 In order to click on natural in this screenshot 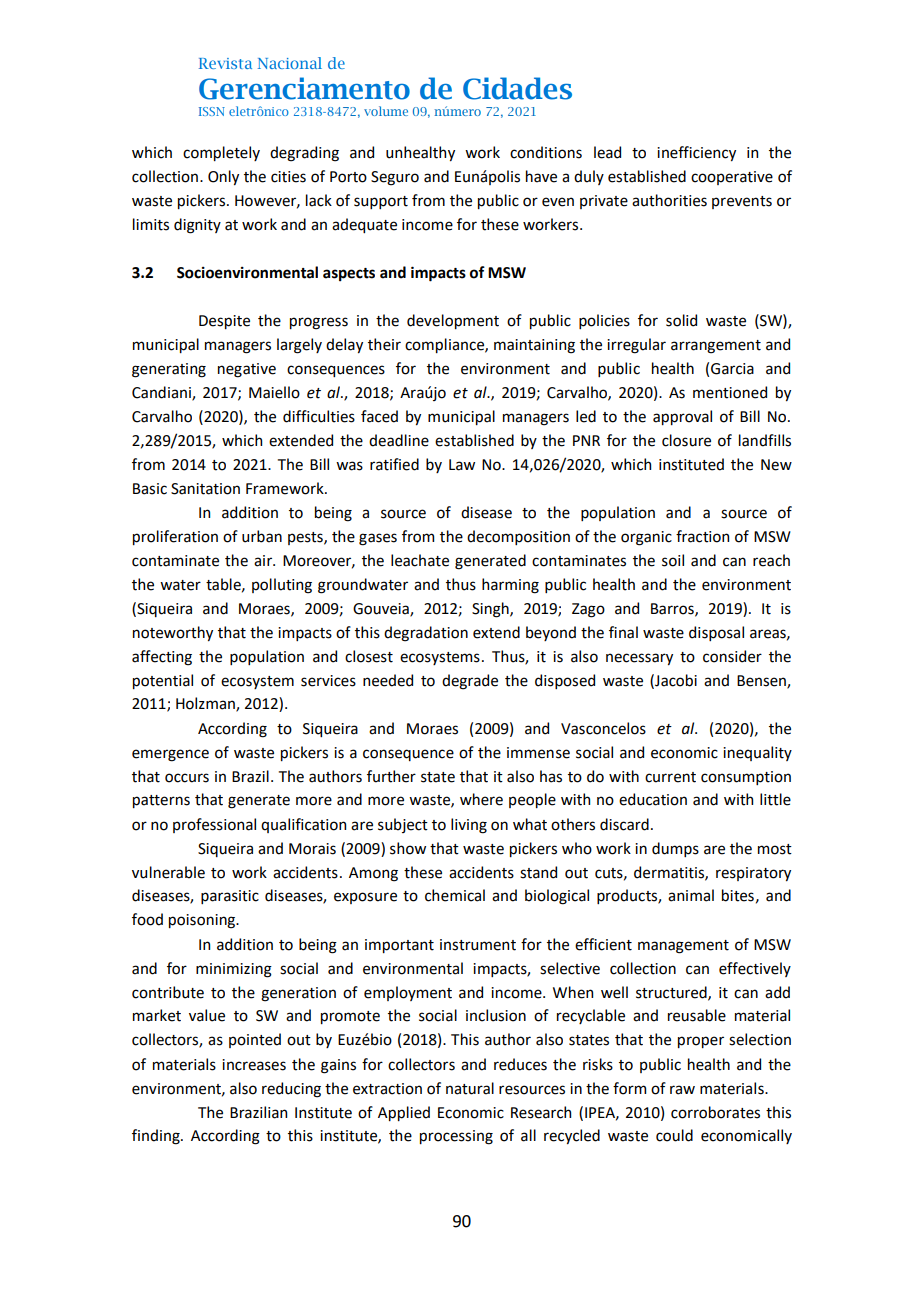, I will do `click(470, 1088)`.
